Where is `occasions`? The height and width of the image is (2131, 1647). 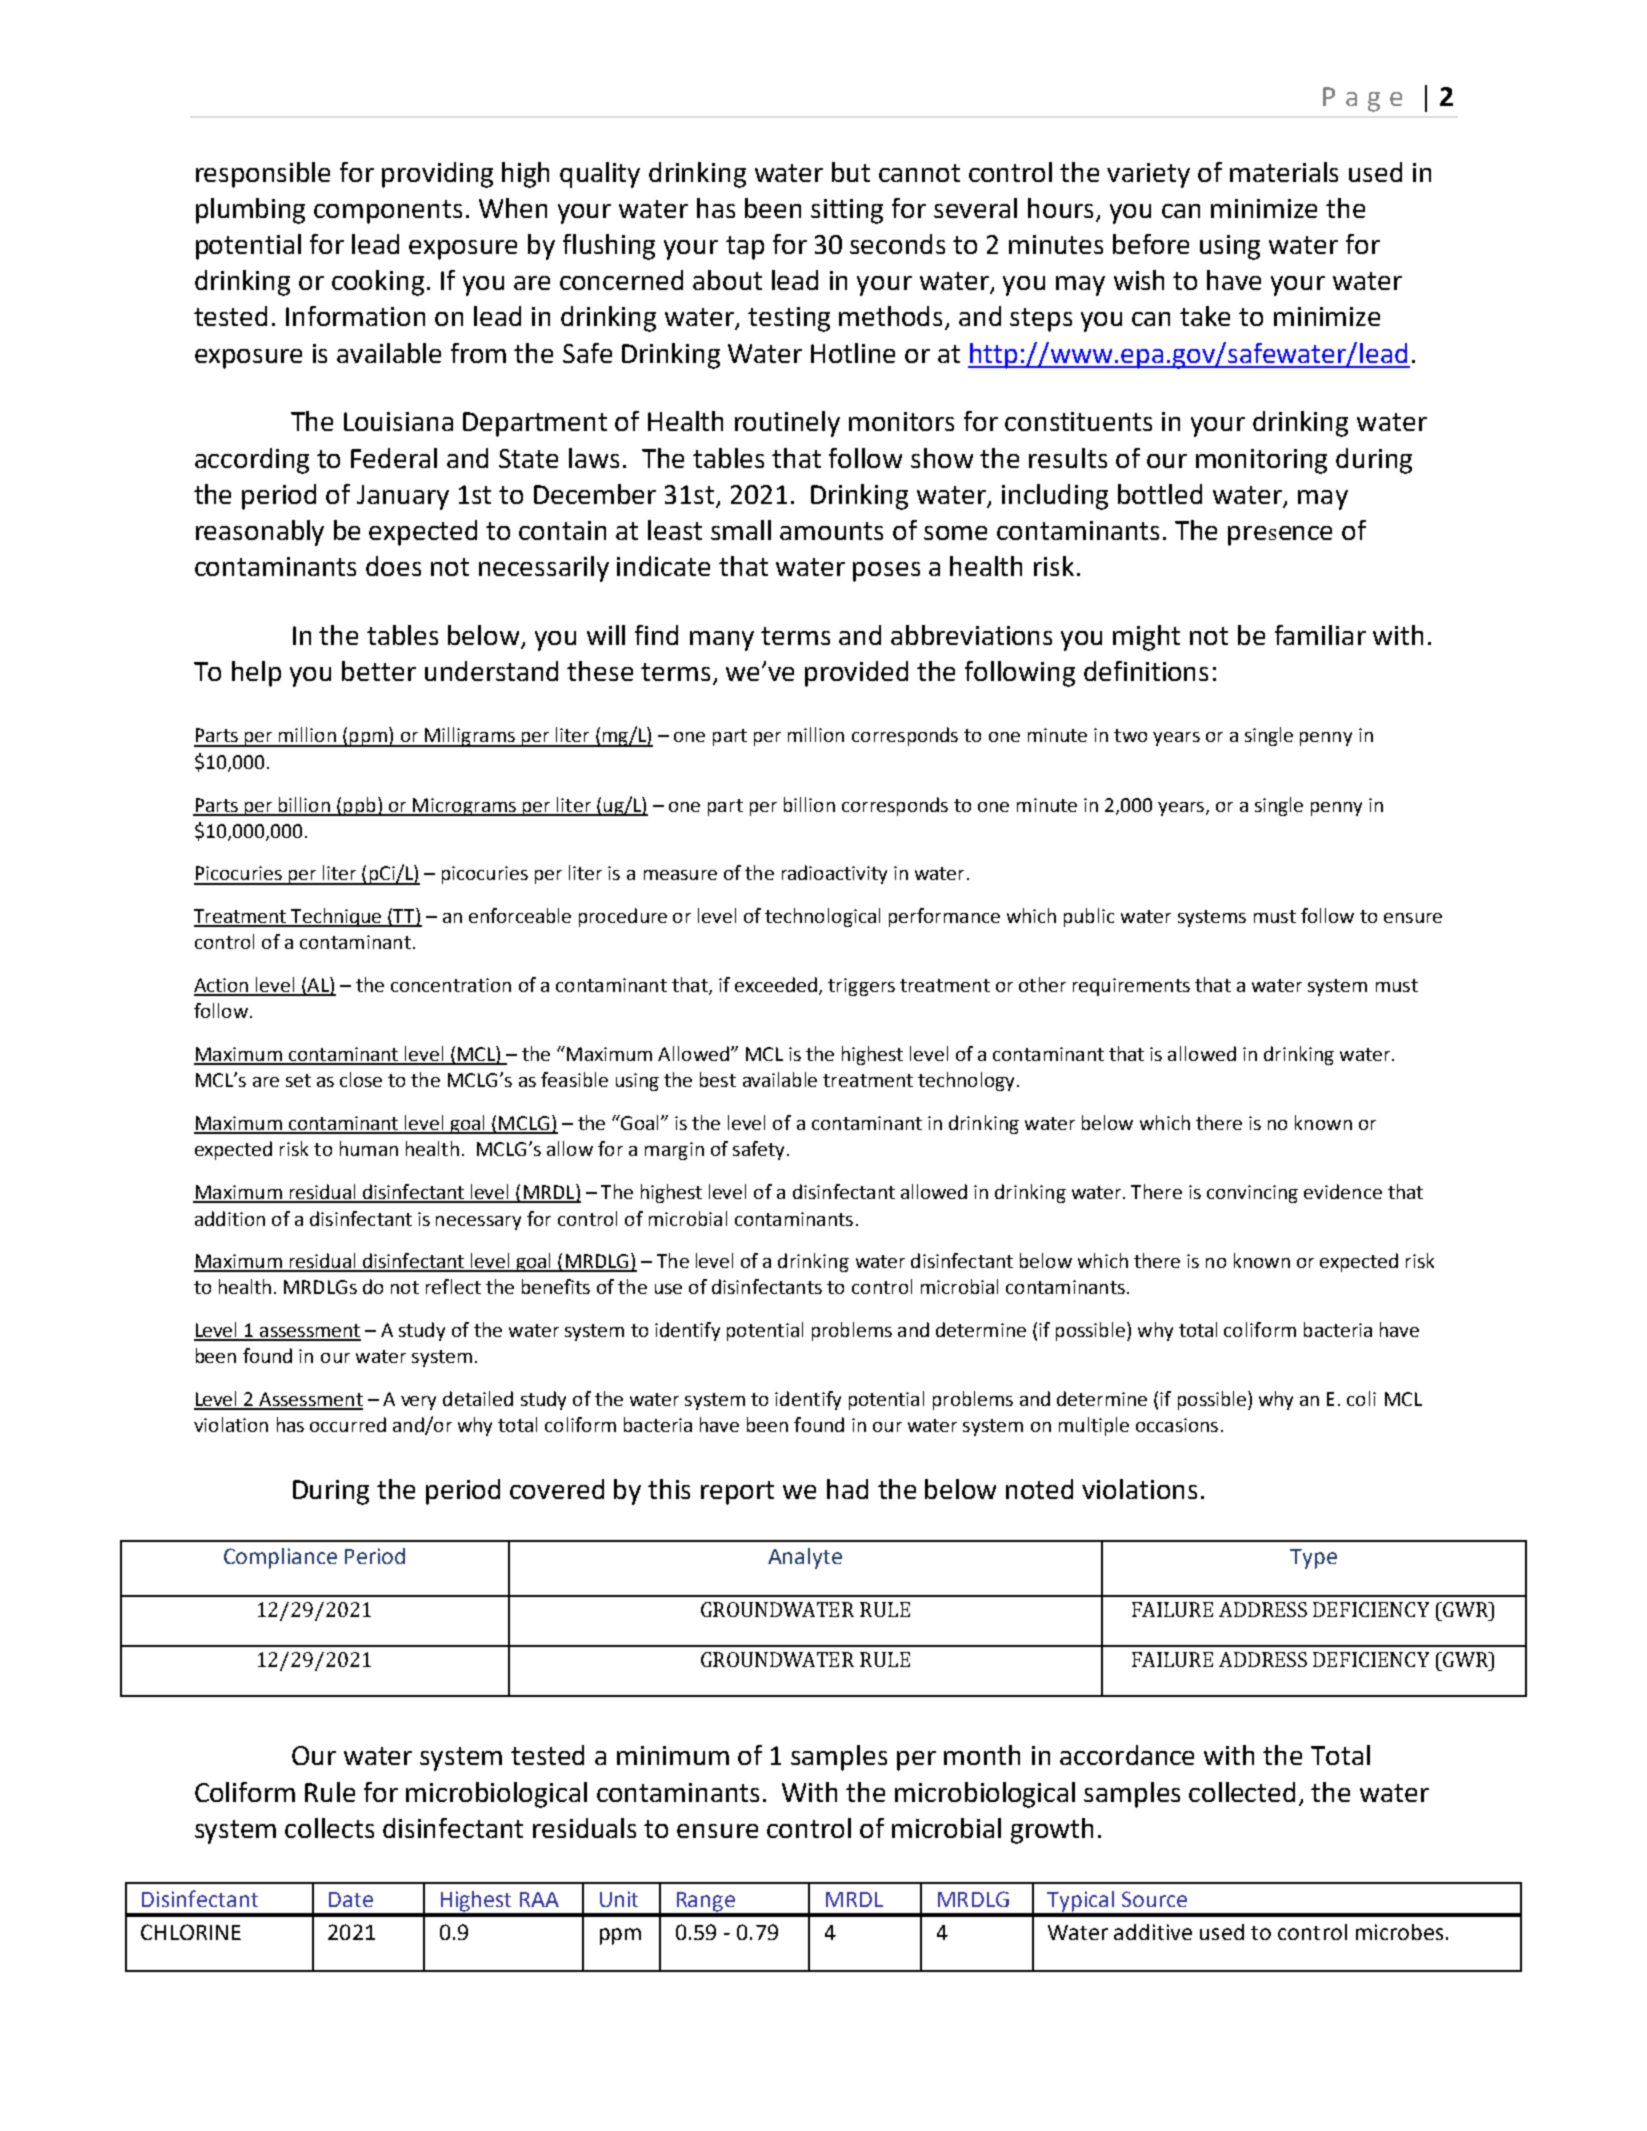
occasions is located at coordinates (1177, 1425).
